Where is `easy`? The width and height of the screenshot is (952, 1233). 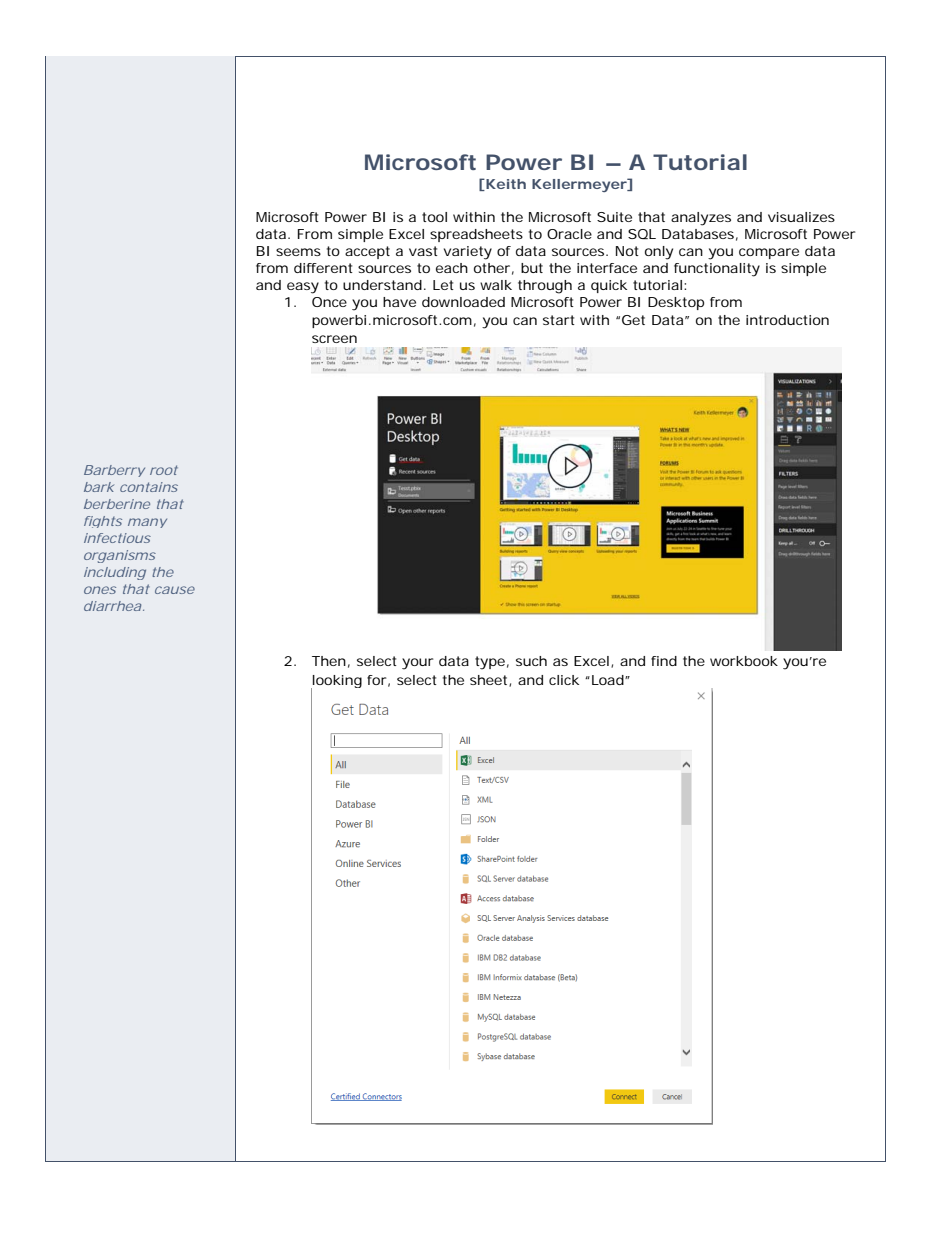 easy is located at coordinates (303, 288).
